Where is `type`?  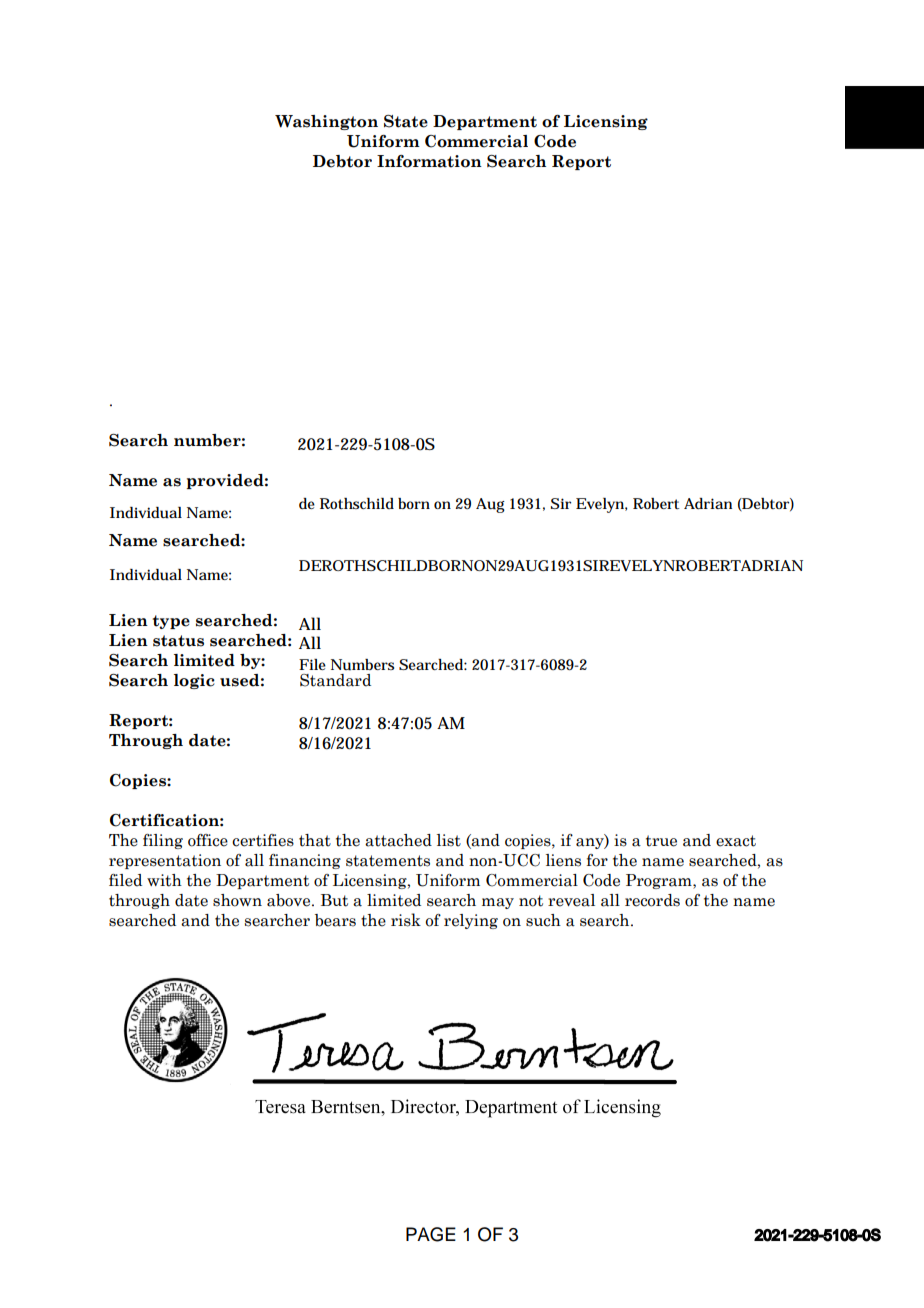
type is located at coordinates (171, 622).
